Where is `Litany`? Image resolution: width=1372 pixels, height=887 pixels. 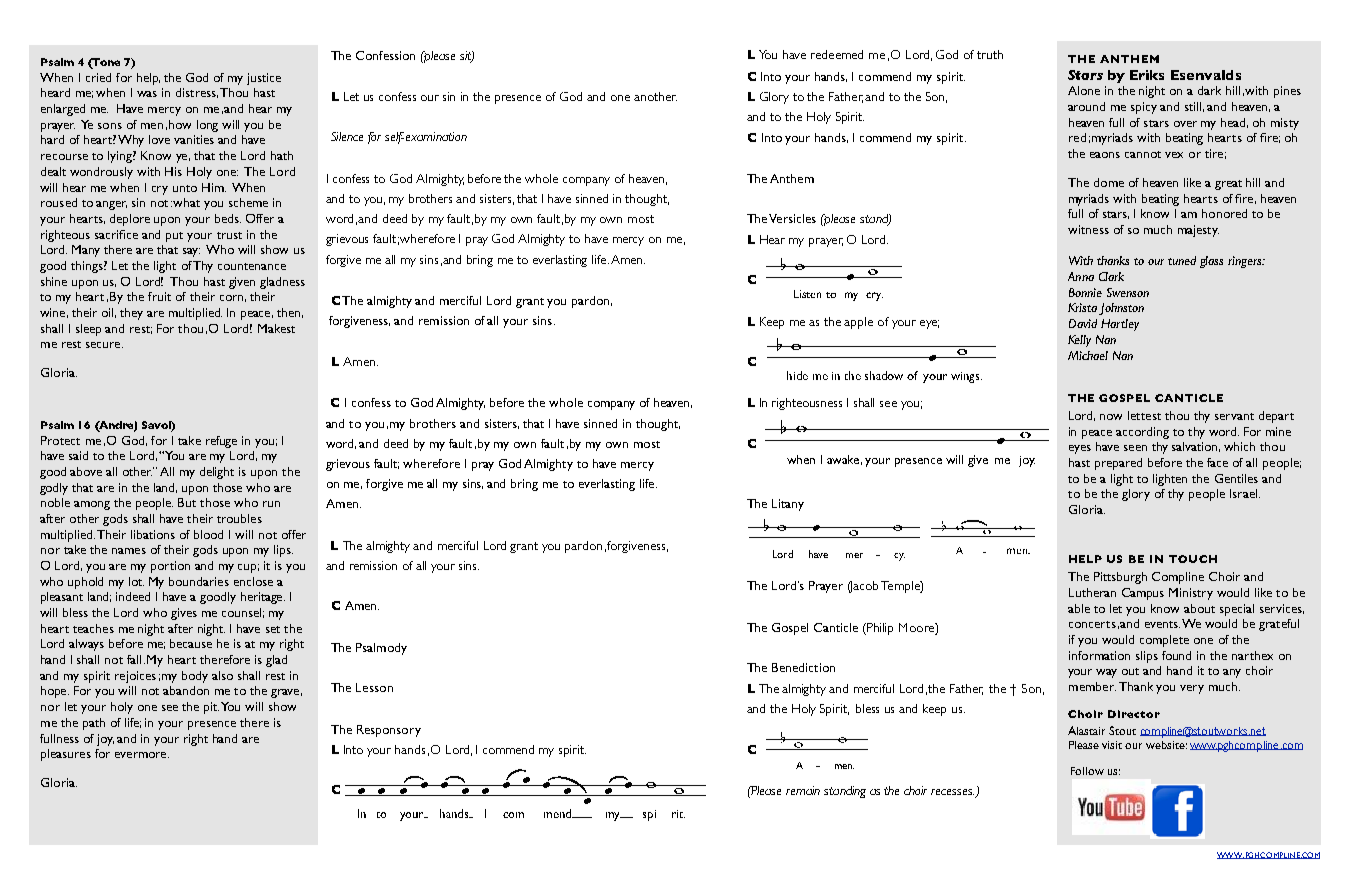 Litany is located at coordinates (788, 505).
